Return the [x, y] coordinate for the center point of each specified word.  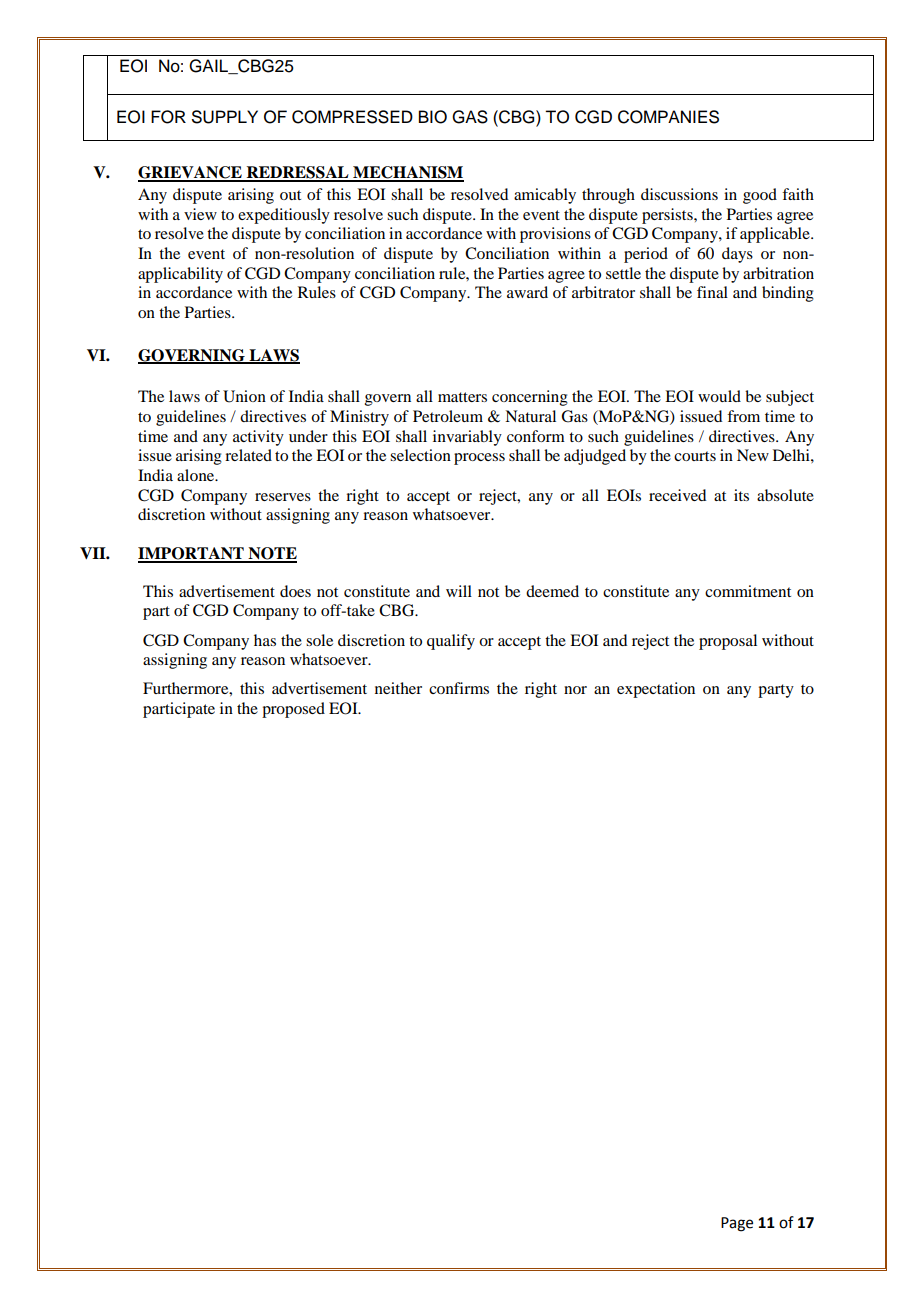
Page [737, 1224]
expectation [656, 690]
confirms [459, 688]
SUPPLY [225, 117]
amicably [545, 196]
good [760, 196]
